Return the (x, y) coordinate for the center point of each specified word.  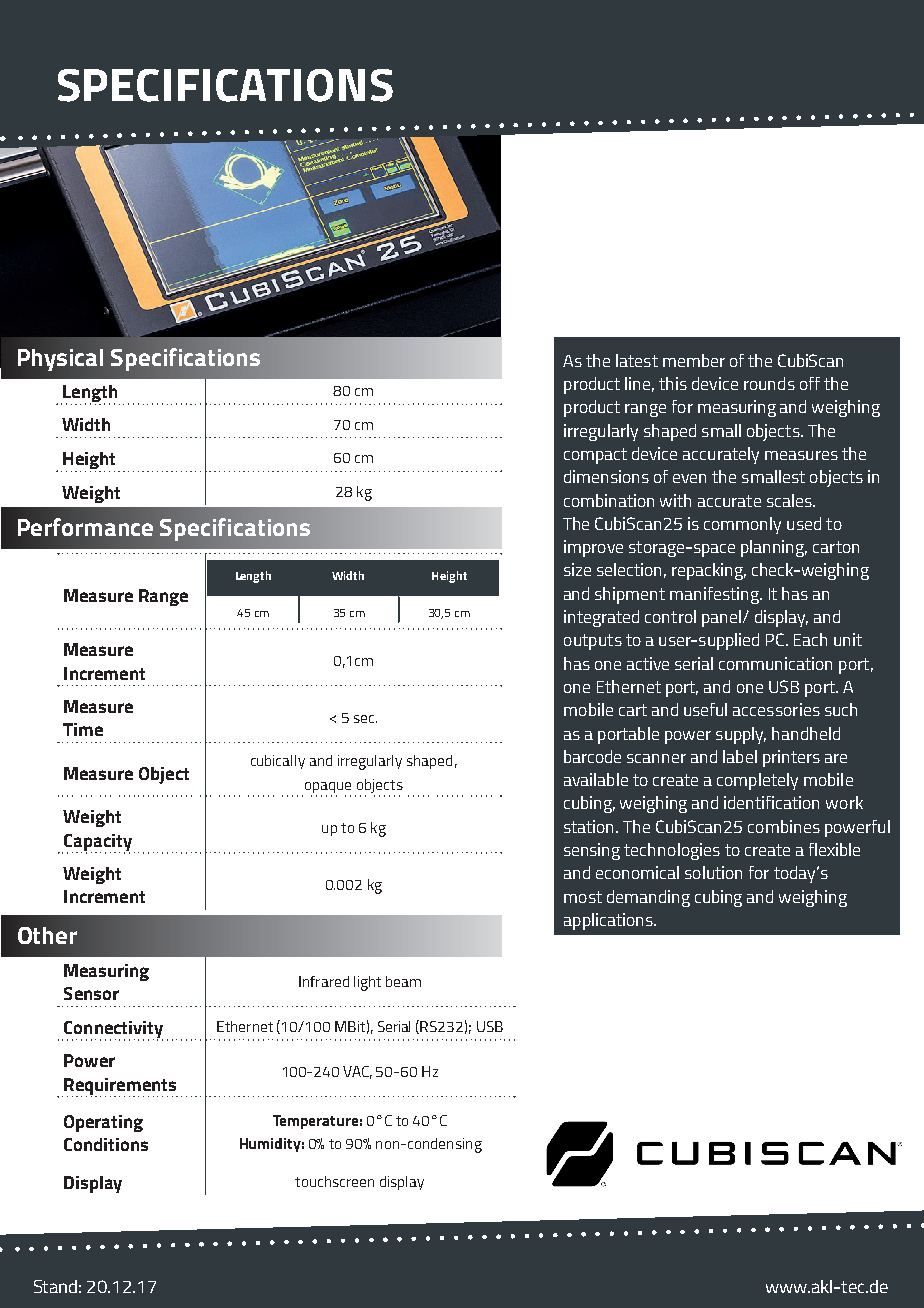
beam (403, 981)
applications (609, 921)
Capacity (97, 843)
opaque (326, 789)
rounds (769, 383)
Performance (85, 527)
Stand (55, 1286)
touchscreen (334, 1181)
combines (784, 826)
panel (721, 618)
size (577, 569)
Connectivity (112, 1030)
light (367, 983)
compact (595, 456)
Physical (60, 360)
